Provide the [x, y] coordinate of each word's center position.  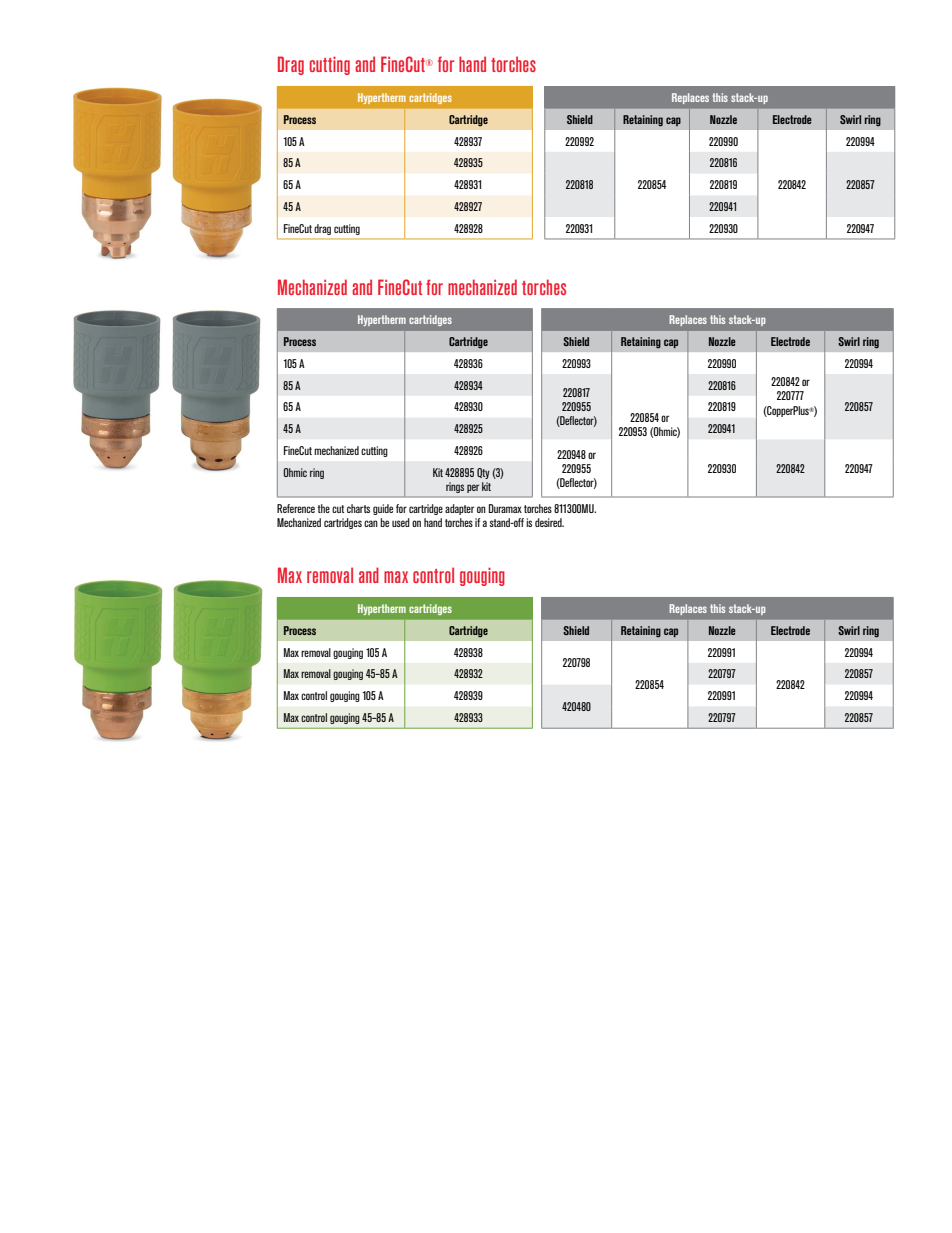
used [401, 522]
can [371, 523]
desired [549, 522]
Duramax [505, 508]
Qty [483, 473]
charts [358, 508]
